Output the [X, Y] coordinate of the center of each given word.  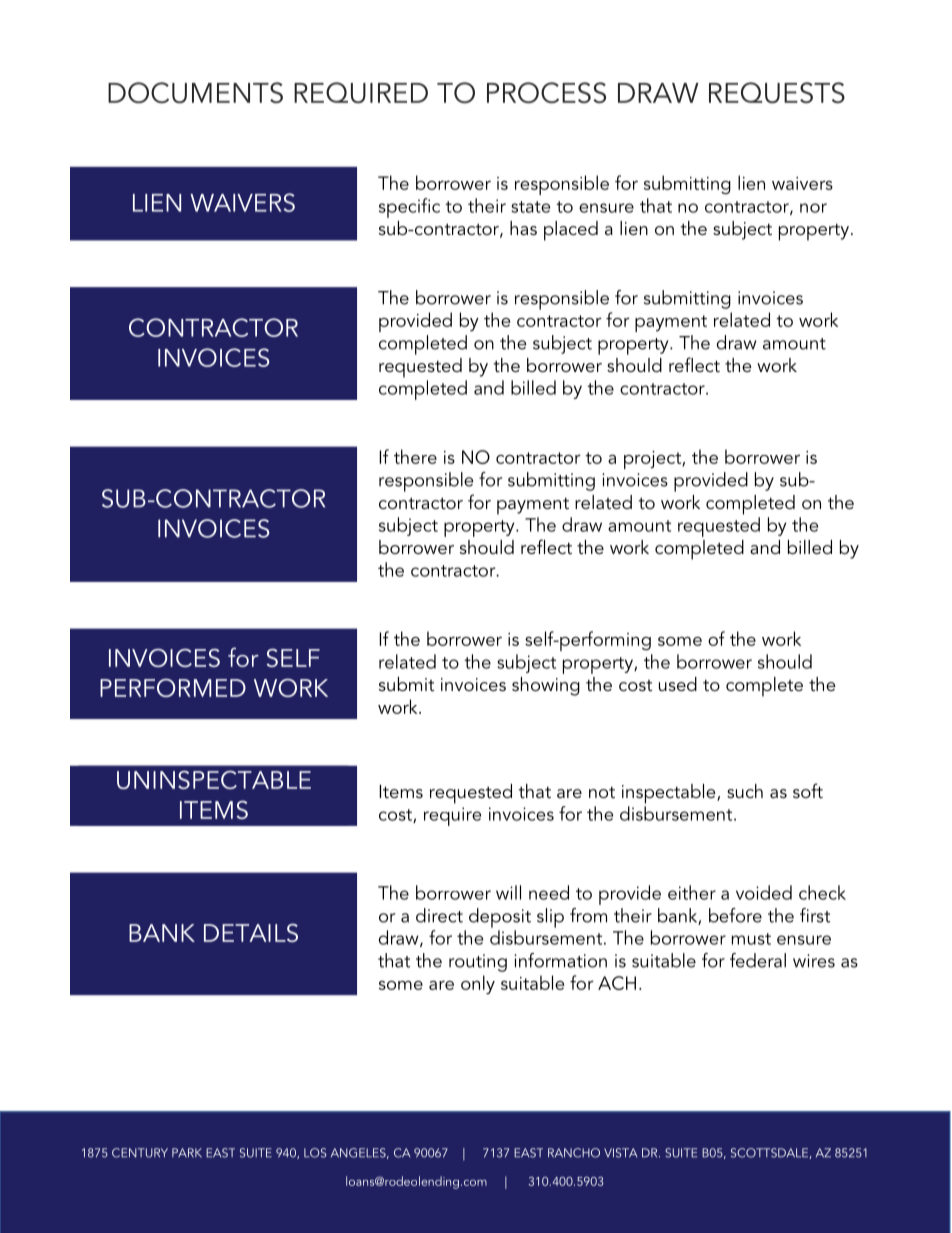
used [678, 684]
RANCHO [574, 1153]
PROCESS [546, 93]
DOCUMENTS [195, 93]
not [602, 792]
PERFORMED [173, 687]
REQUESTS [777, 93]
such [745, 791]
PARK [187, 1153]
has [523, 228]
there [415, 456]
